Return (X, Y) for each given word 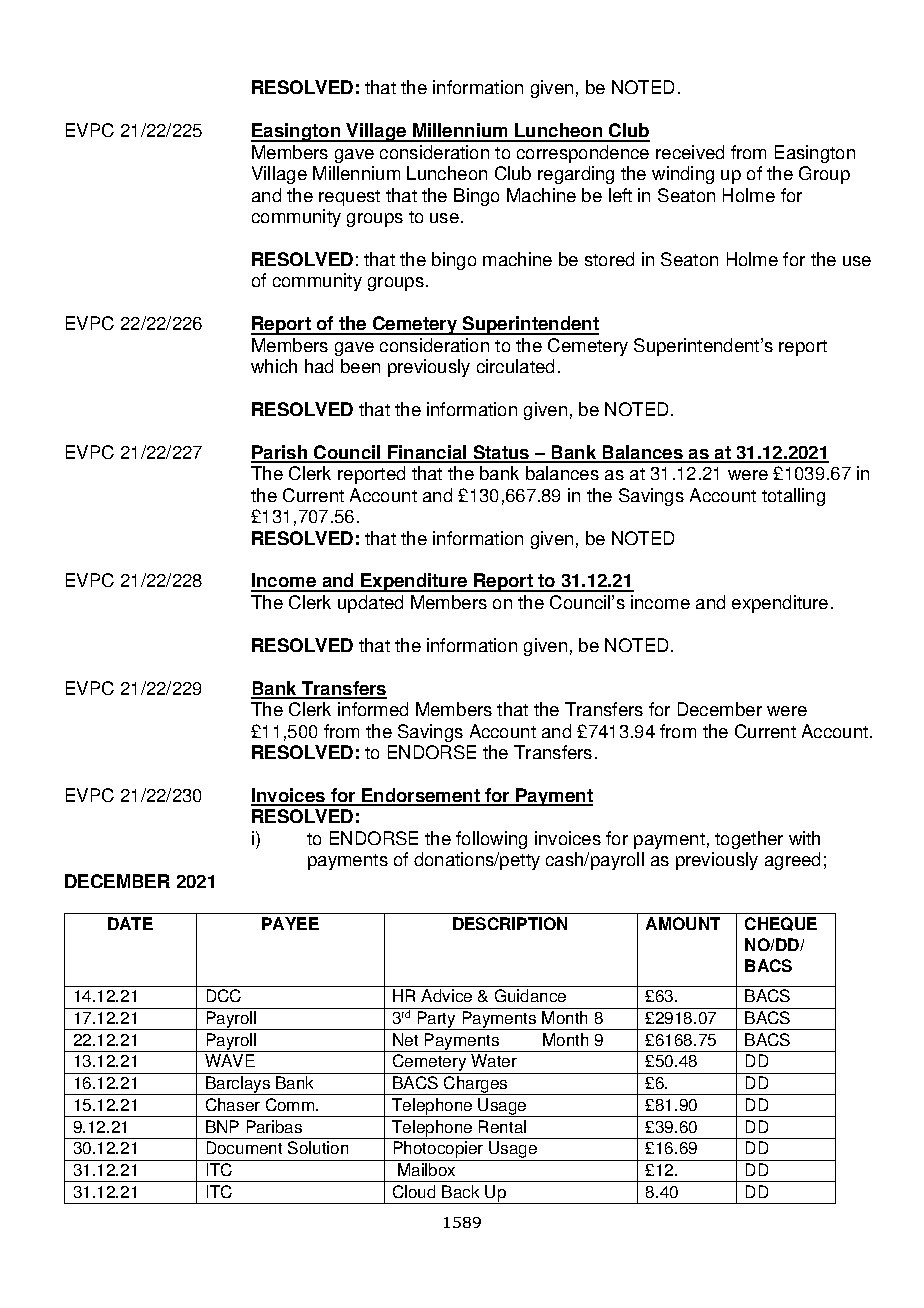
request (349, 198)
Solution (318, 1147)
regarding (576, 175)
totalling (793, 497)
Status (501, 453)
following (491, 840)
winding (683, 175)
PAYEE (290, 923)
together (749, 840)
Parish (280, 453)
